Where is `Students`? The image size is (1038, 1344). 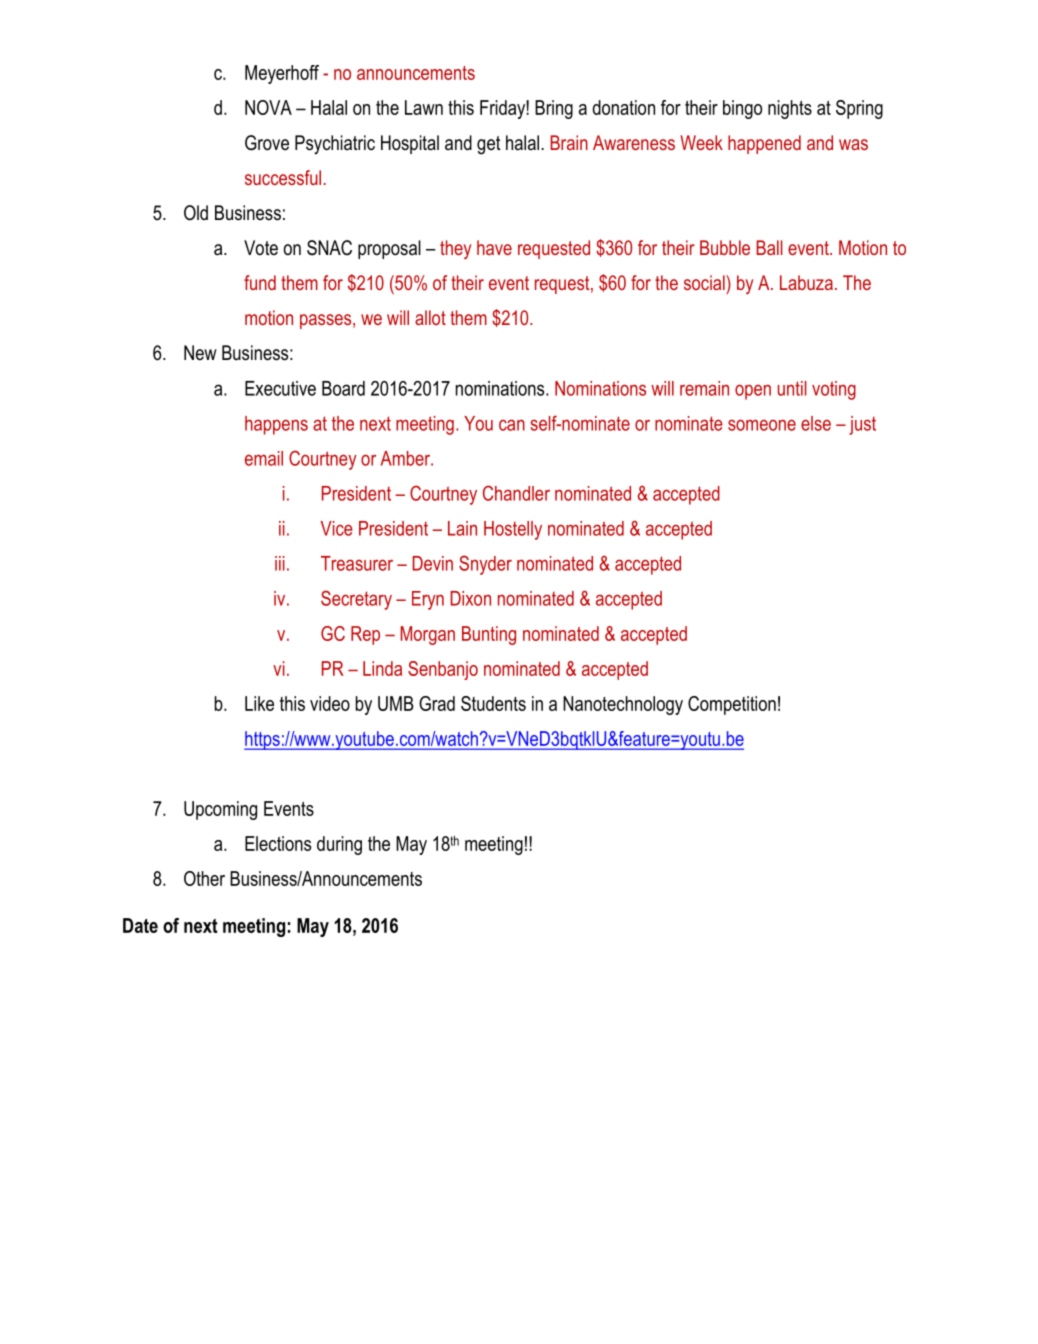 Students is located at coordinates (493, 703).
